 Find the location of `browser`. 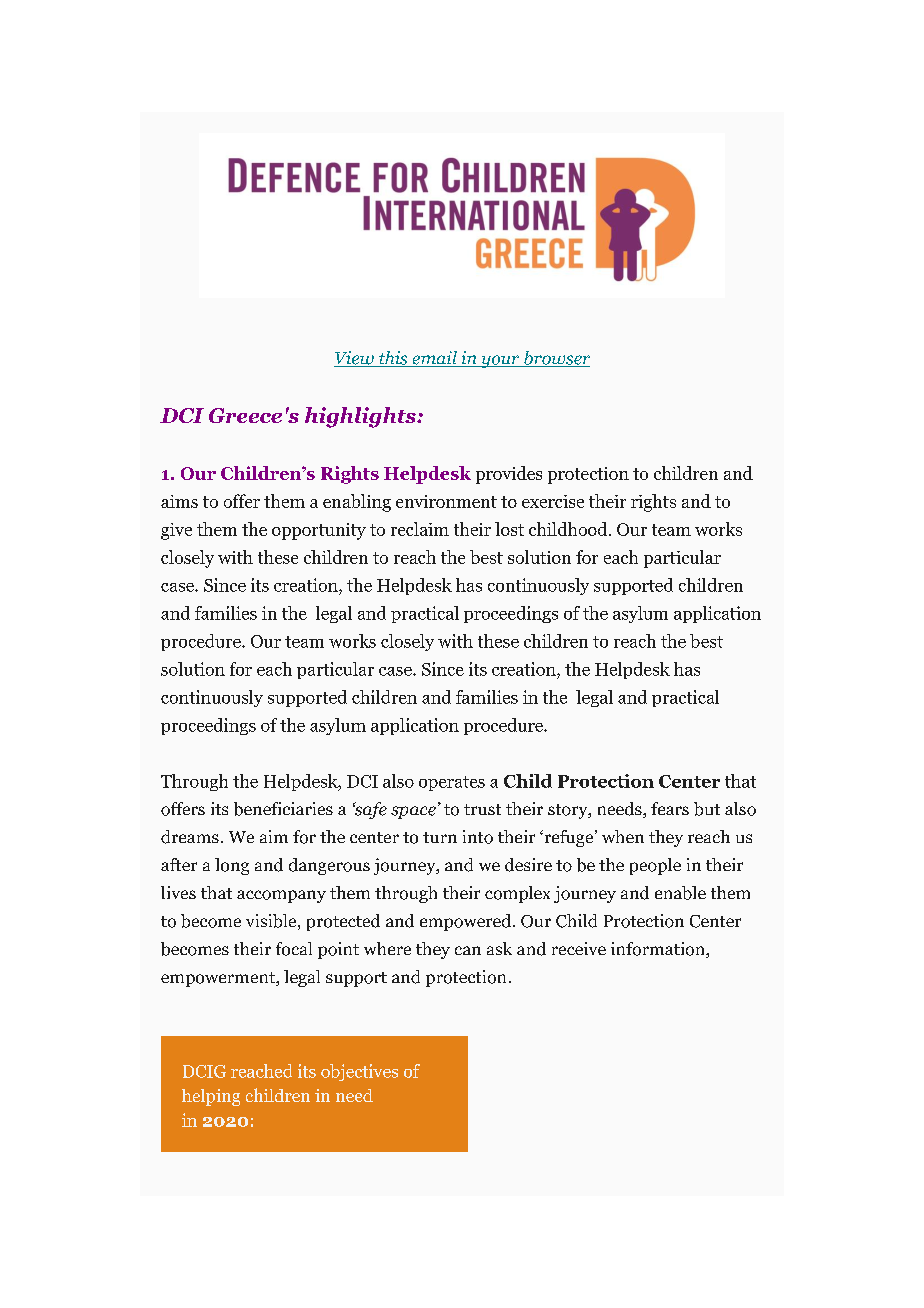

browser is located at coordinates (556, 359).
